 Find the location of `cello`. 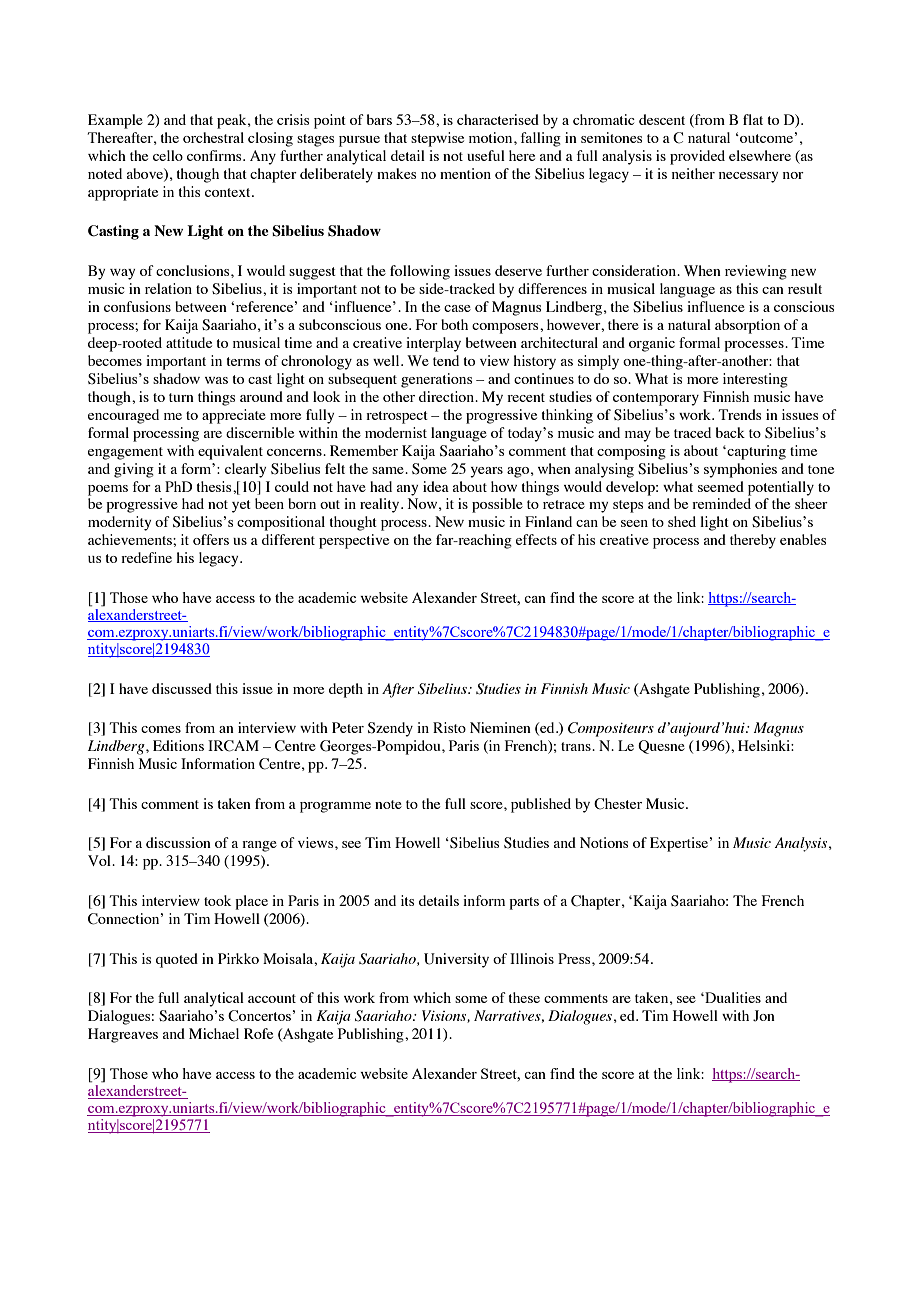

cello is located at coordinates (168, 155).
